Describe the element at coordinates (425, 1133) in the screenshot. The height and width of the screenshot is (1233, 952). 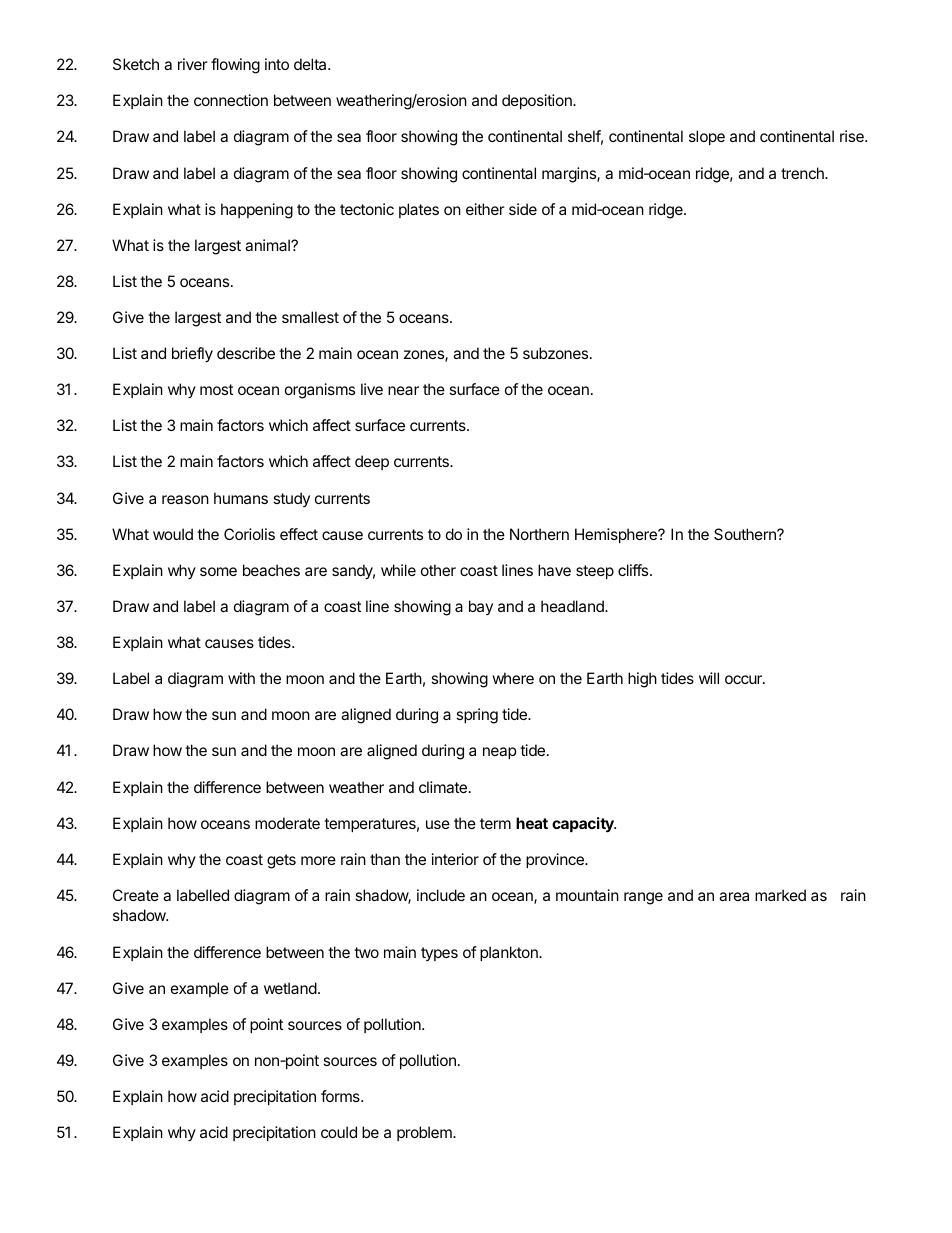
I see `problem` at that location.
